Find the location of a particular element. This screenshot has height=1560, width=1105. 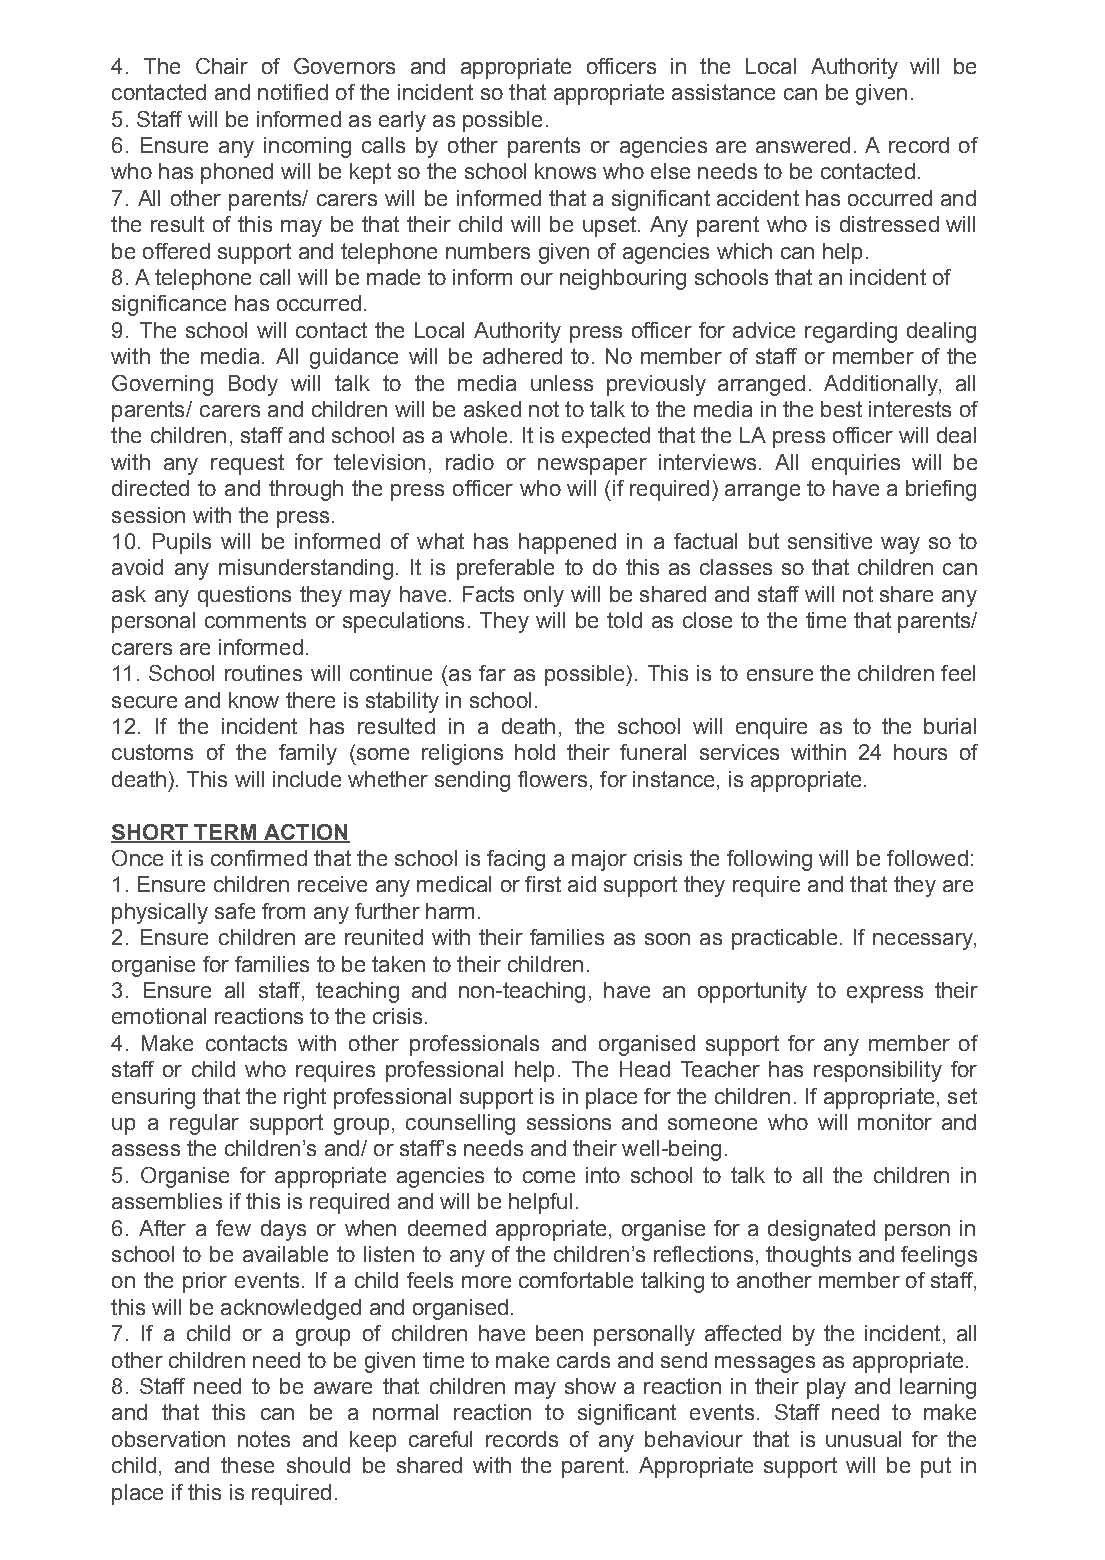

regular is located at coordinates (204, 1124).
